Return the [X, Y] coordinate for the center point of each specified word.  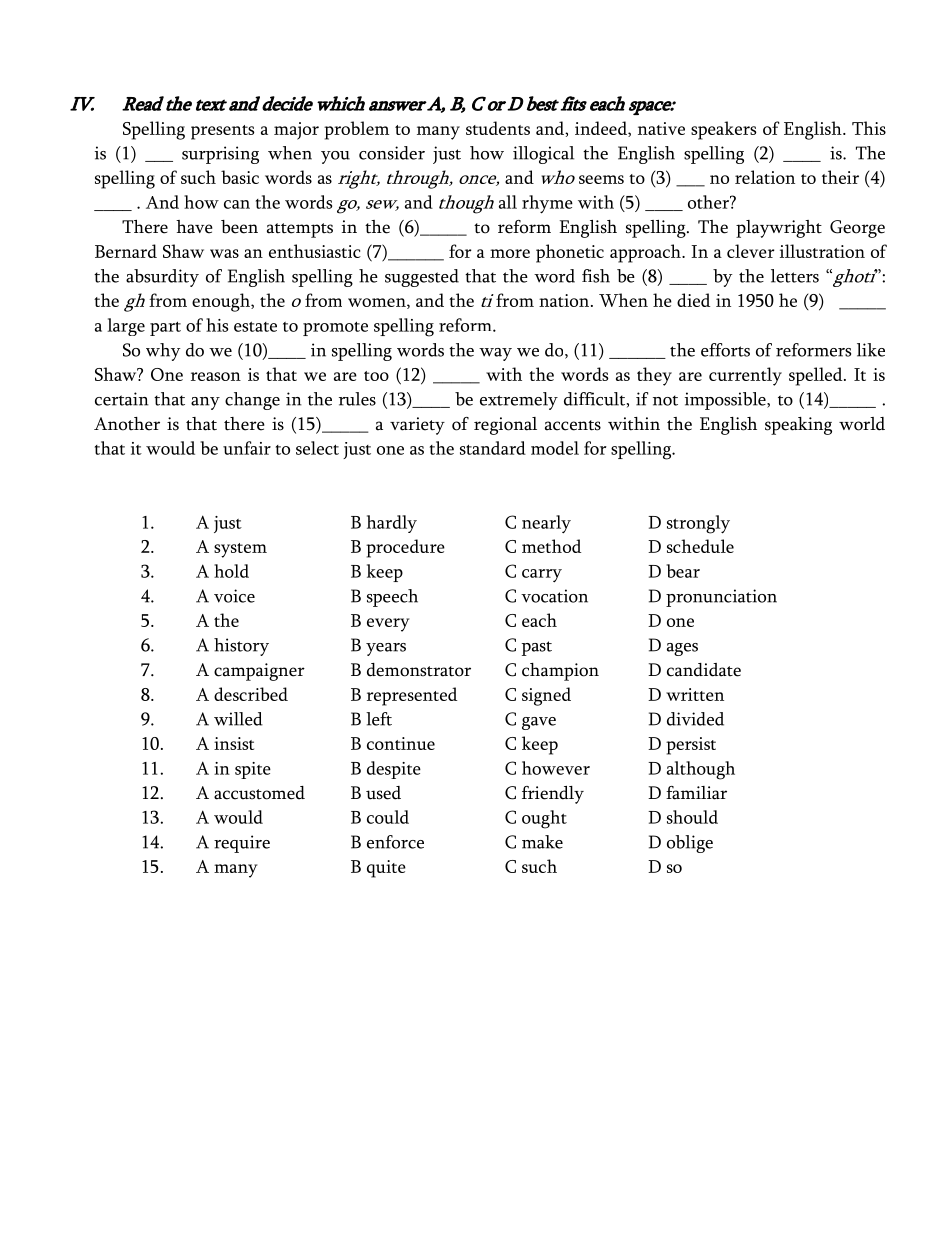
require [242, 844]
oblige [690, 844]
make [542, 842]
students [498, 128]
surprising [220, 155]
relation [765, 177]
